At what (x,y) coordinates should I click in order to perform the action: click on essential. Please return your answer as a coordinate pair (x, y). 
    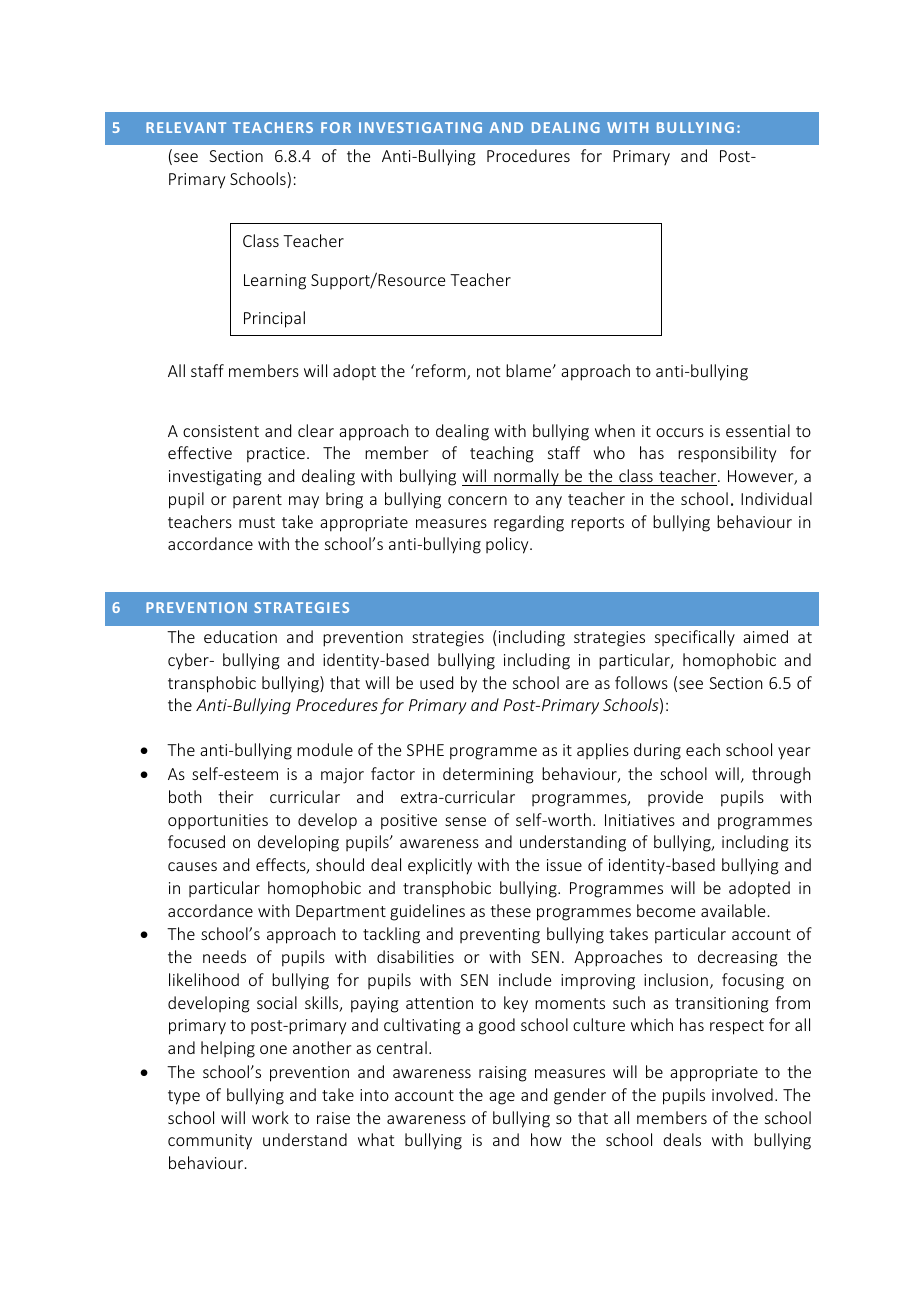
    Looking at the image, I should click on (758, 430).
